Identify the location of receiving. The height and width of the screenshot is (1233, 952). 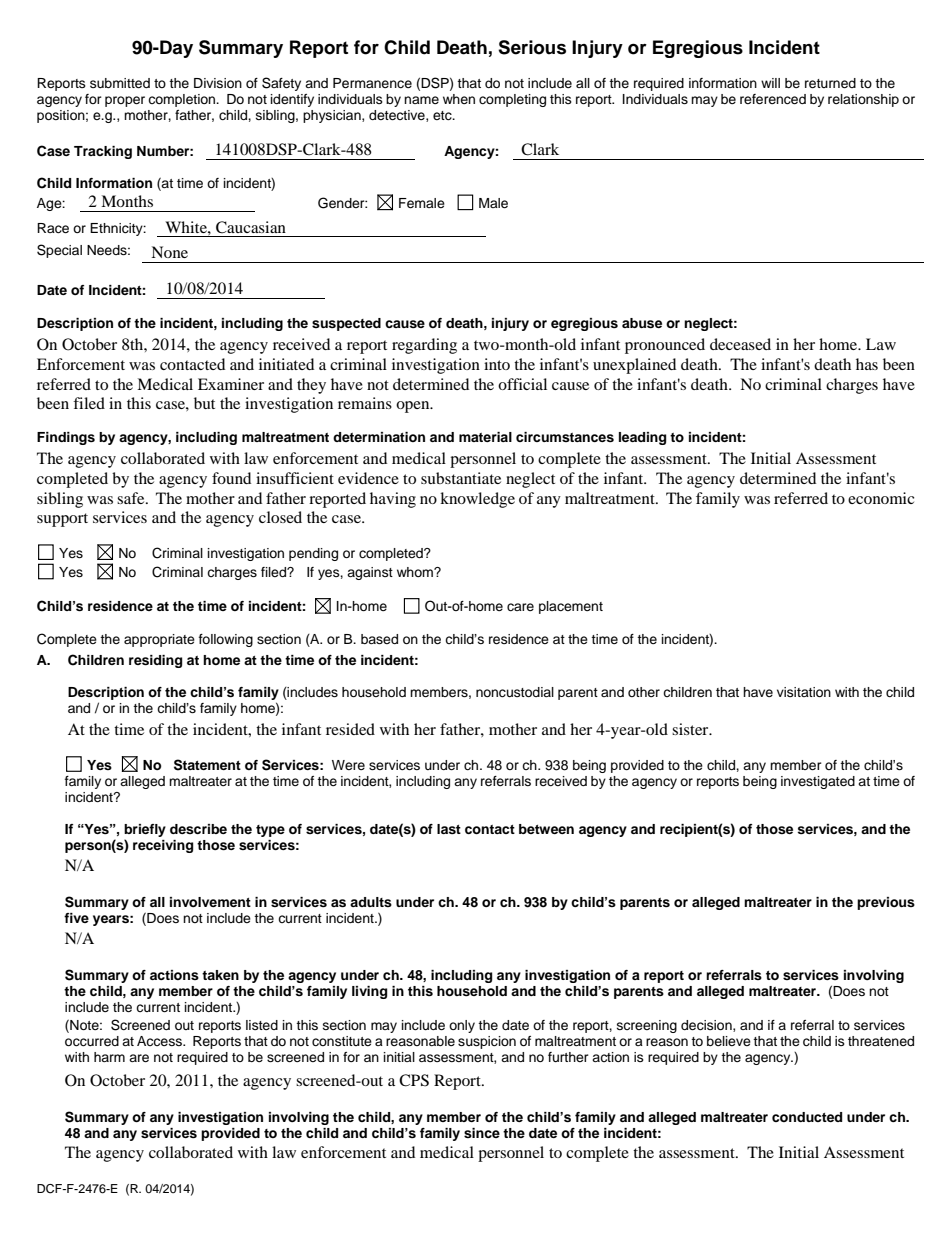
(163, 846).
